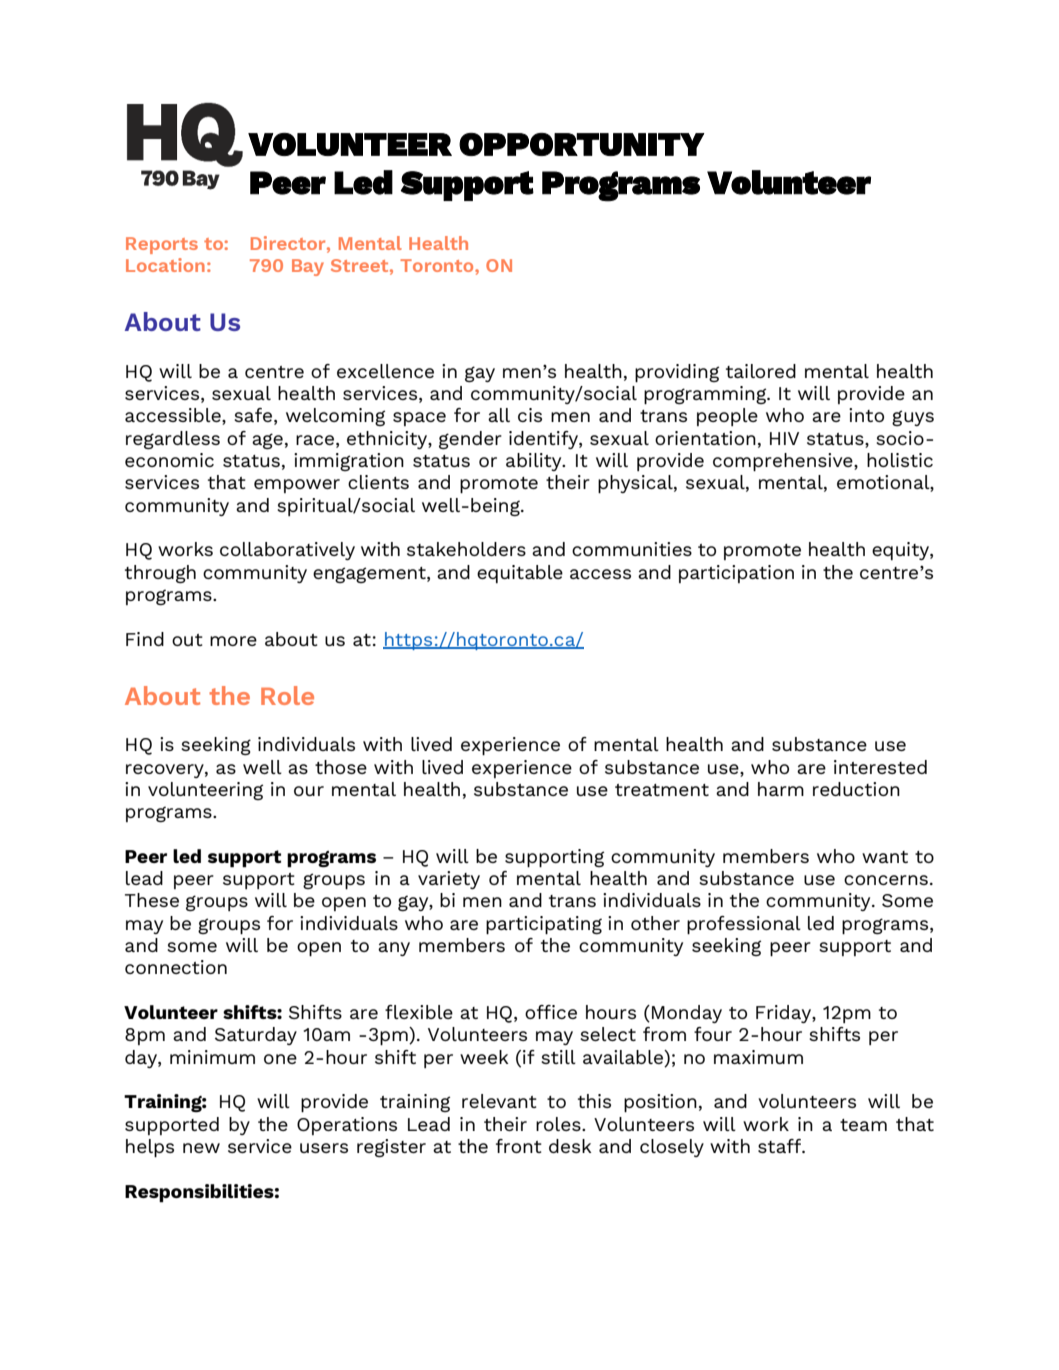 Image resolution: width=1059 pixels, height=1370 pixels. Describe the element at coordinates (233, 641) in the document. I see `more` at that location.
